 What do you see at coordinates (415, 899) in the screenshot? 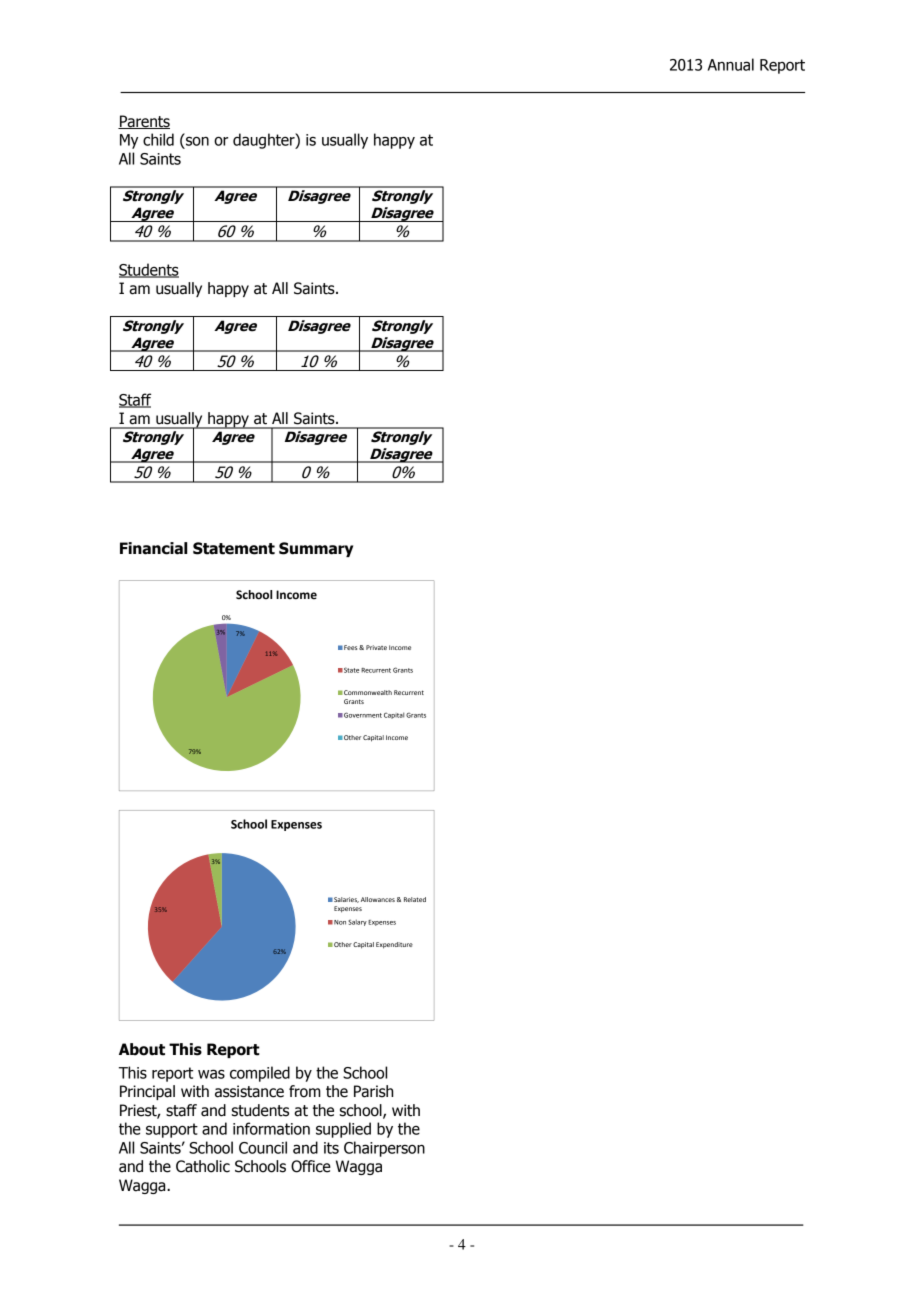
I see `Related` at bounding box center [415, 899].
